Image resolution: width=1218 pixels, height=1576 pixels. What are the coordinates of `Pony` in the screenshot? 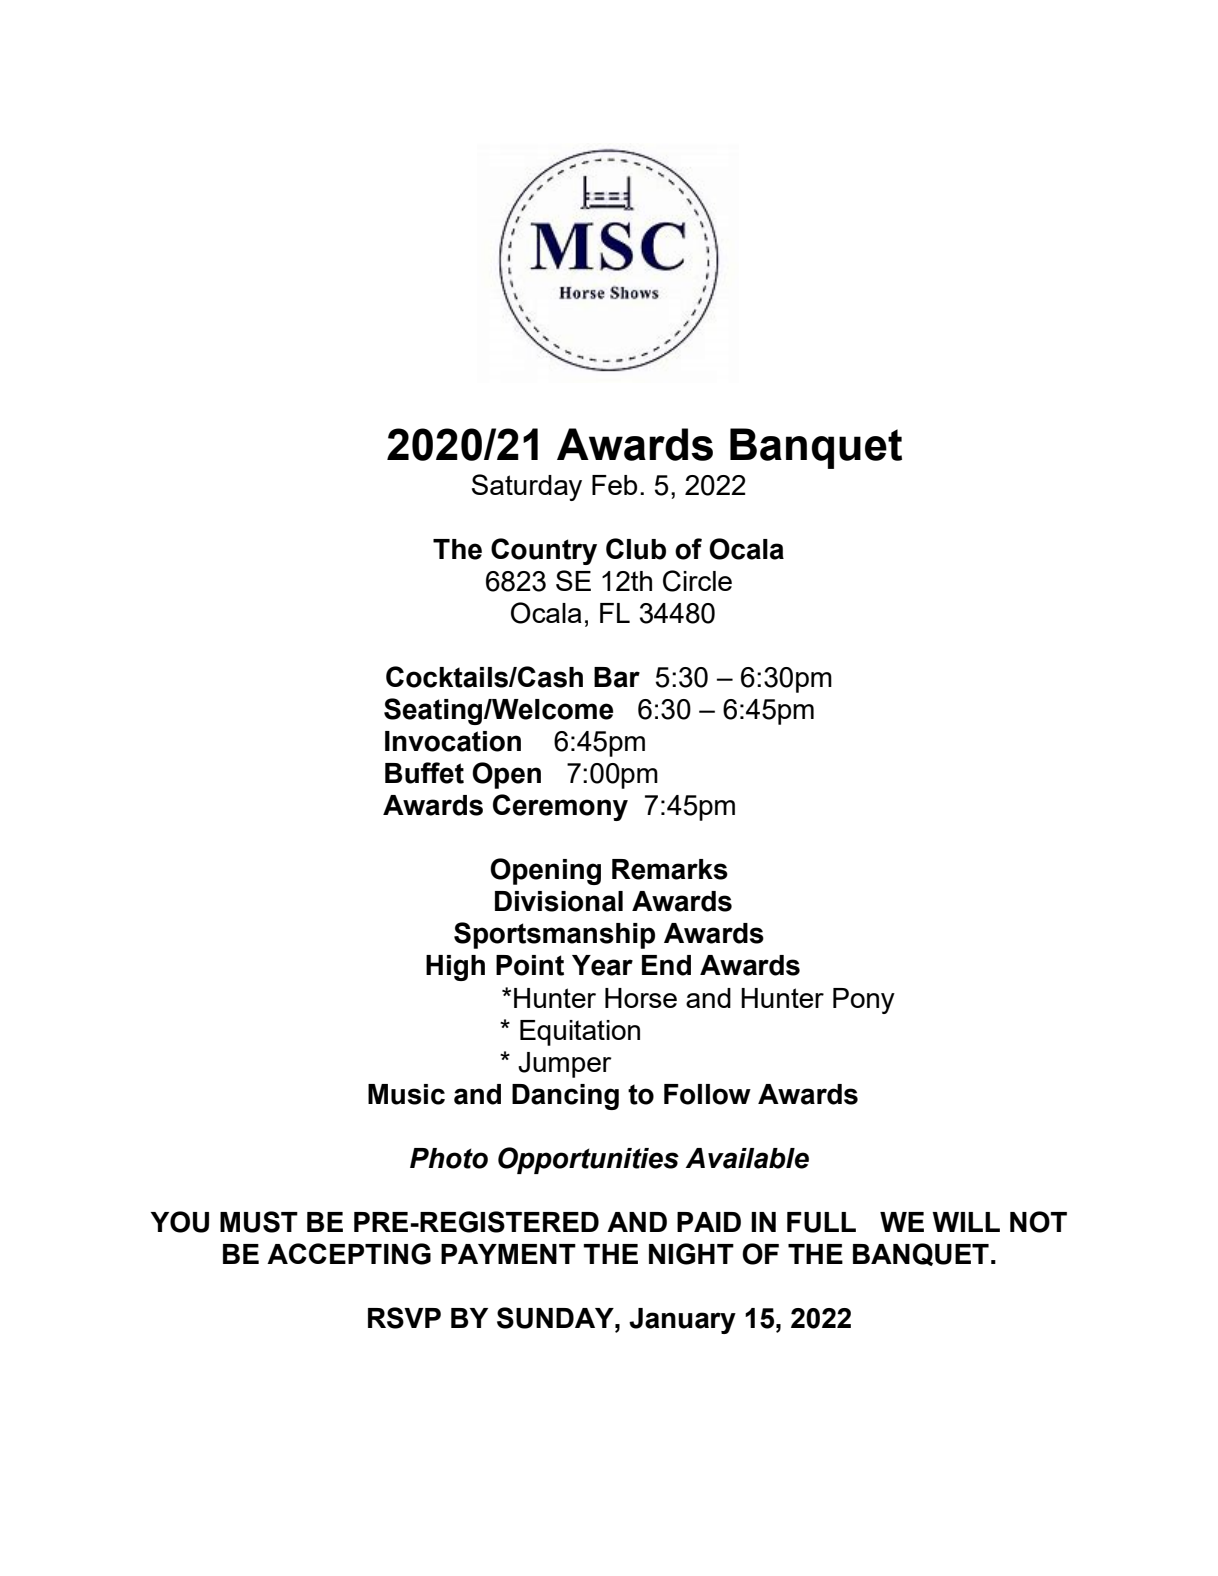 It's located at (864, 1001).
